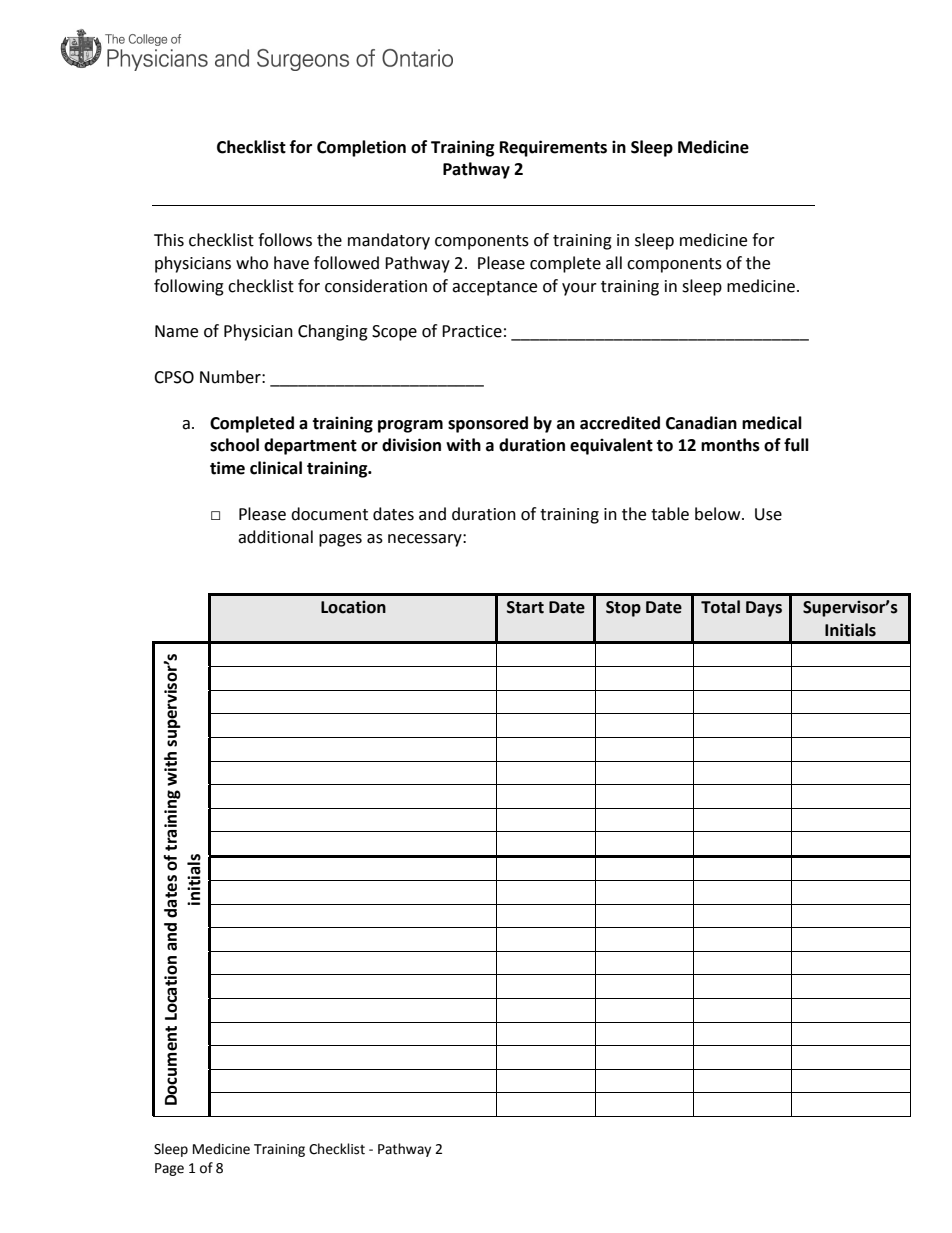  Describe the element at coordinates (553, 148) in the page. I see `Requirements` at that location.
